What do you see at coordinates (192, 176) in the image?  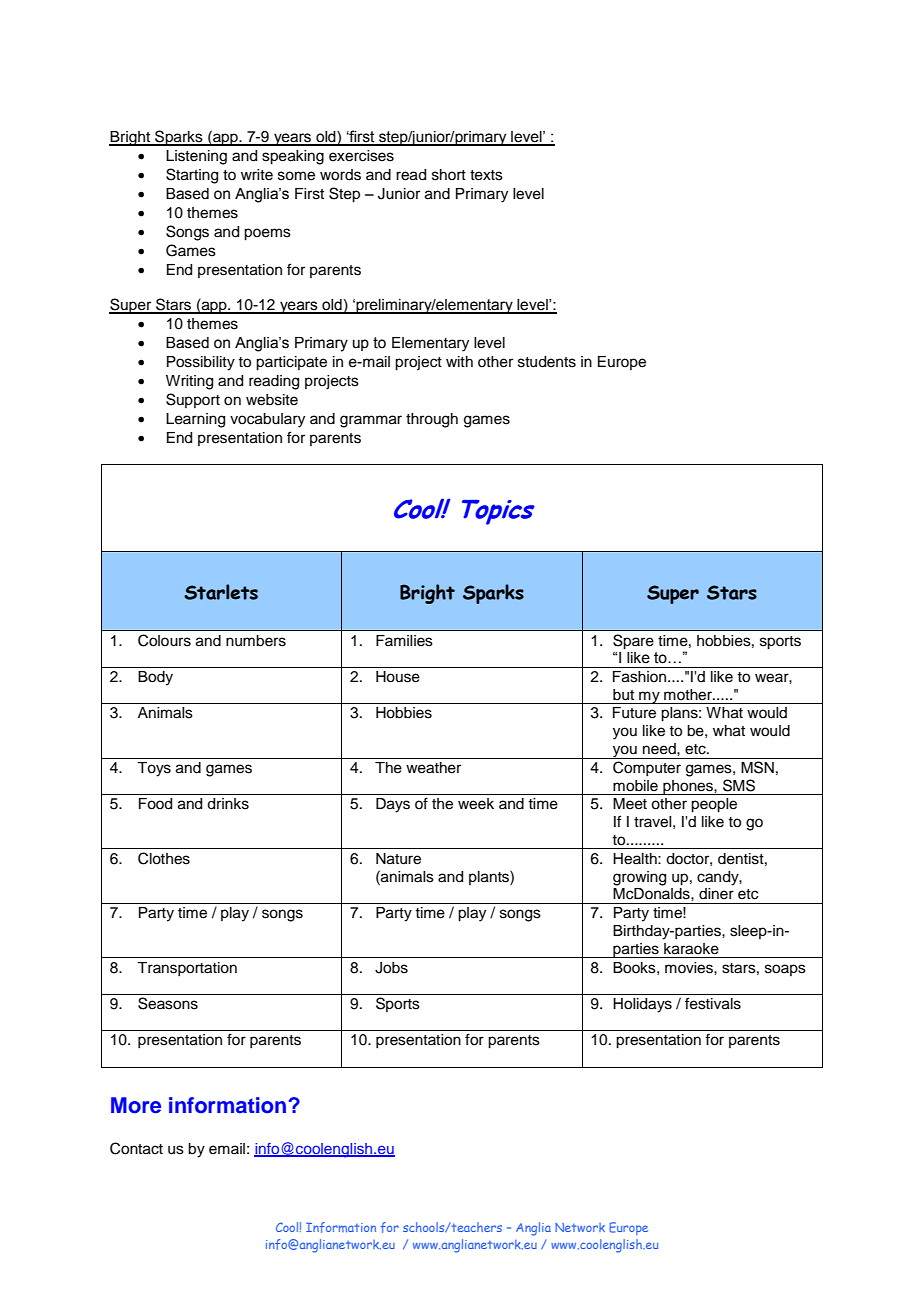 I see `Starting` at bounding box center [192, 176].
